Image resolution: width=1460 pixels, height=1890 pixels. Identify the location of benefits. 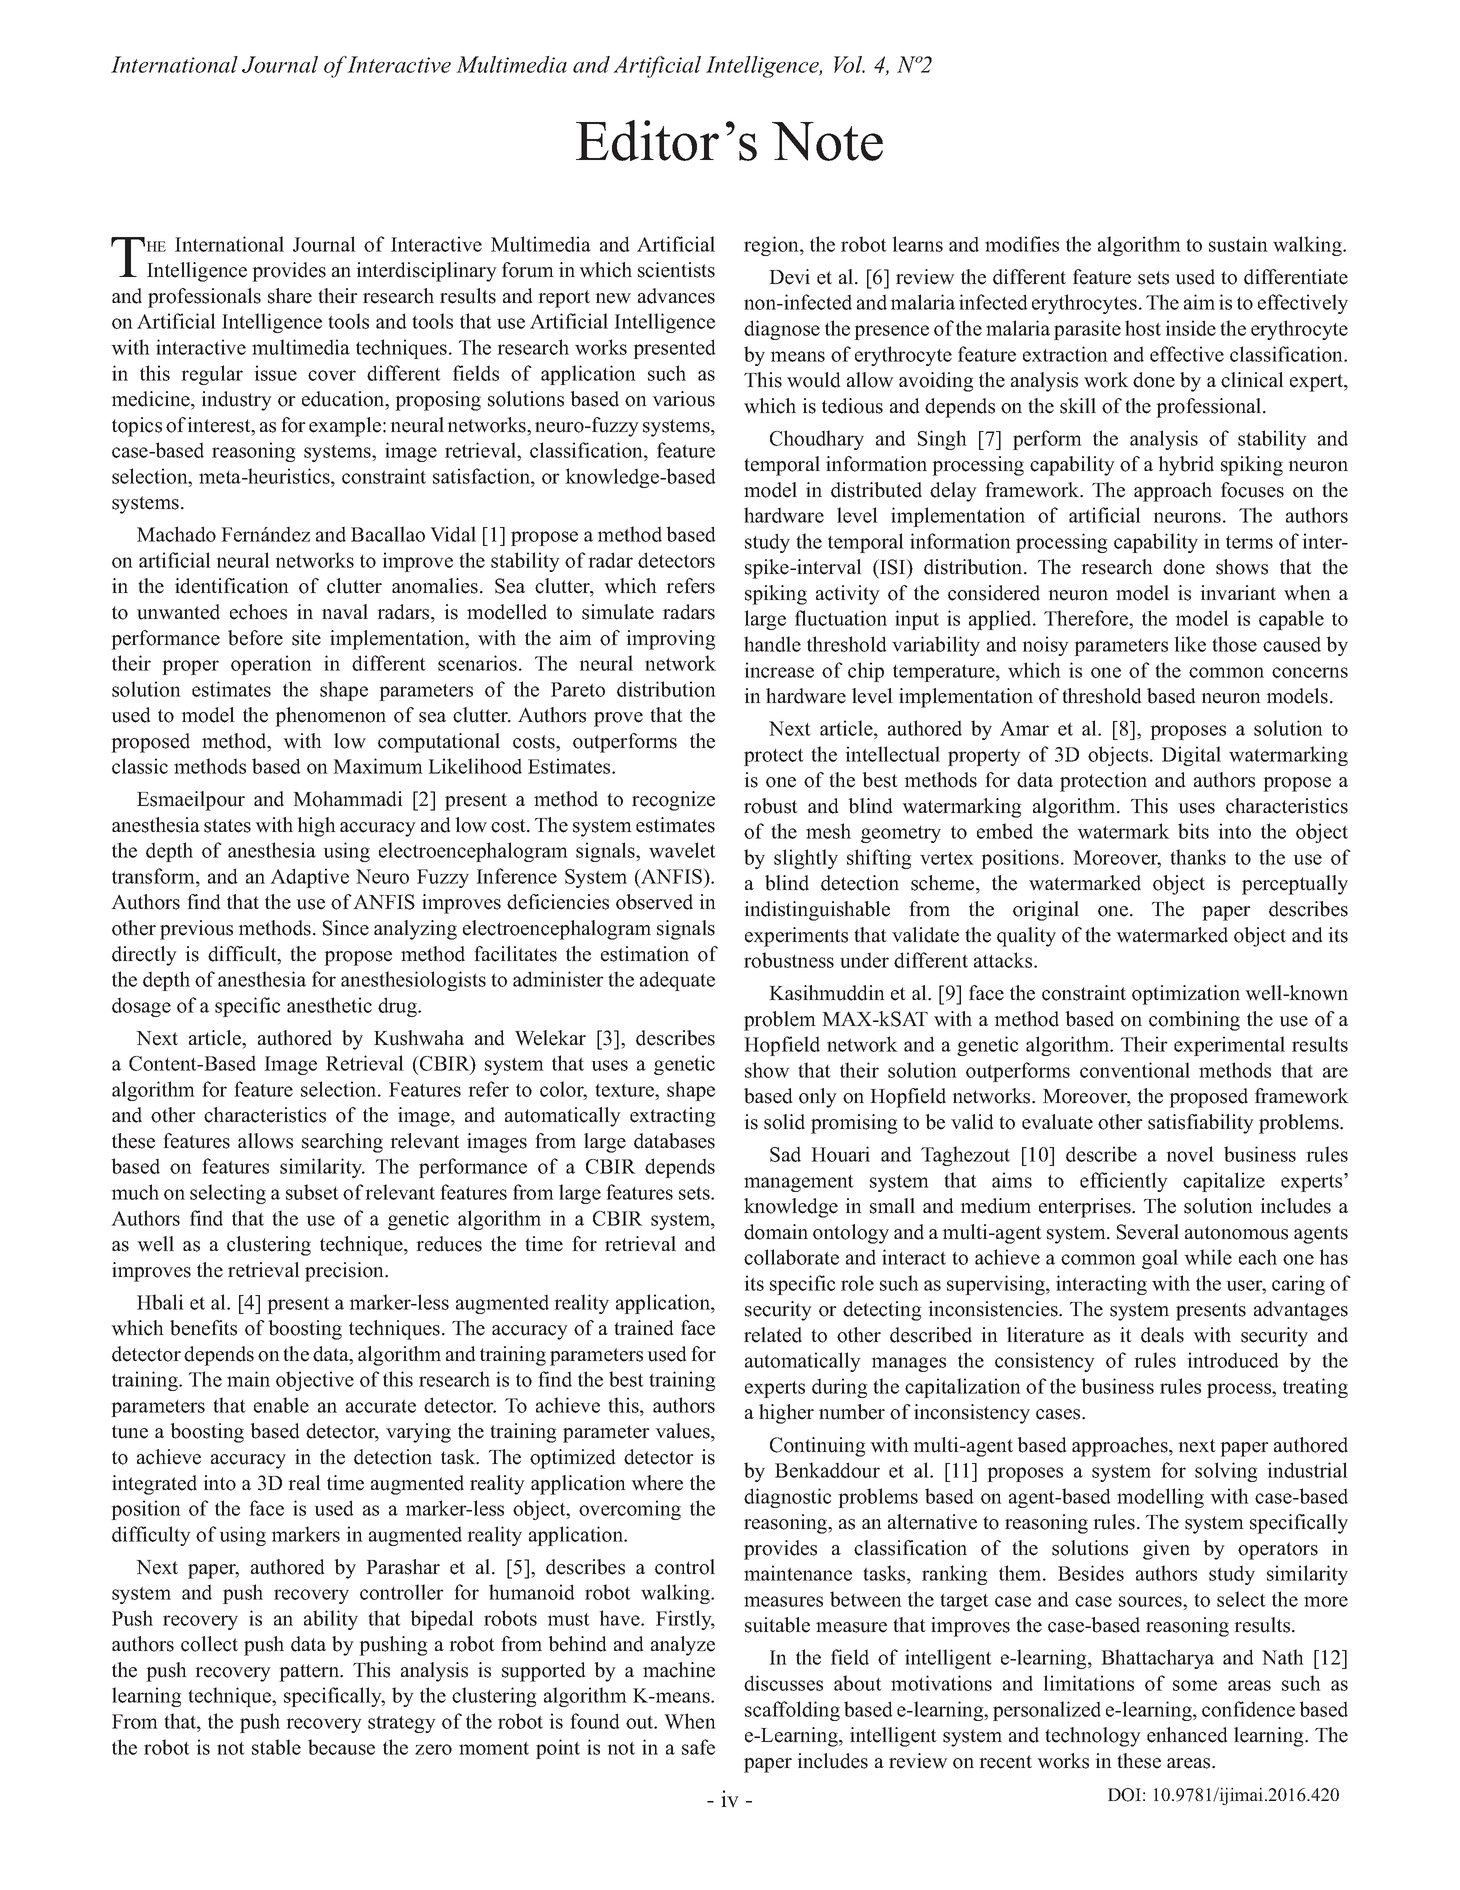
(203, 1328).
